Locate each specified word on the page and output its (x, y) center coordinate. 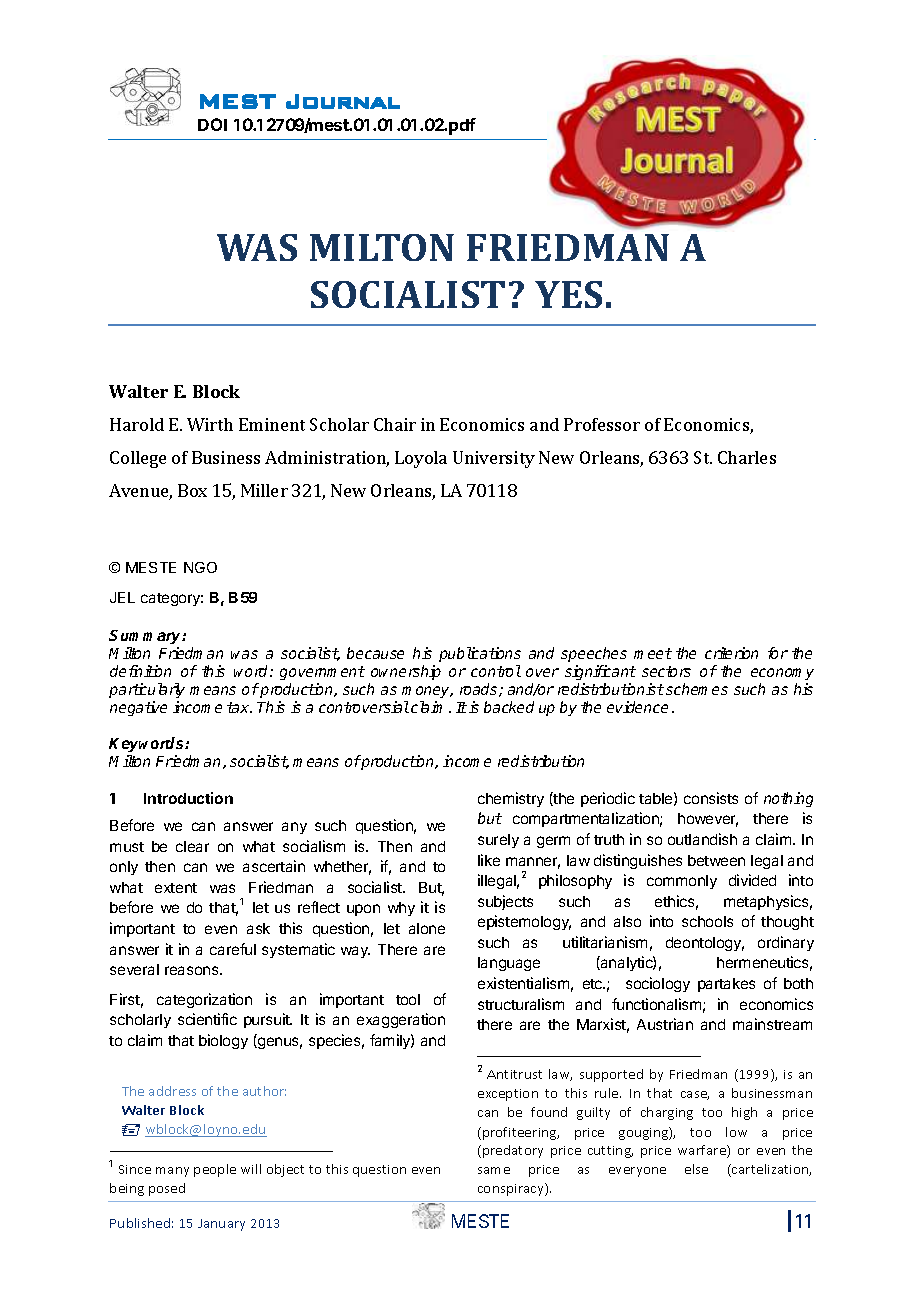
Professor (602, 424)
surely (498, 841)
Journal (343, 101)
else (696, 1169)
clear (192, 846)
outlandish (702, 839)
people (215, 1170)
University (494, 459)
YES (568, 294)
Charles (747, 457)
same (494, 1170)
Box (192, 490)
